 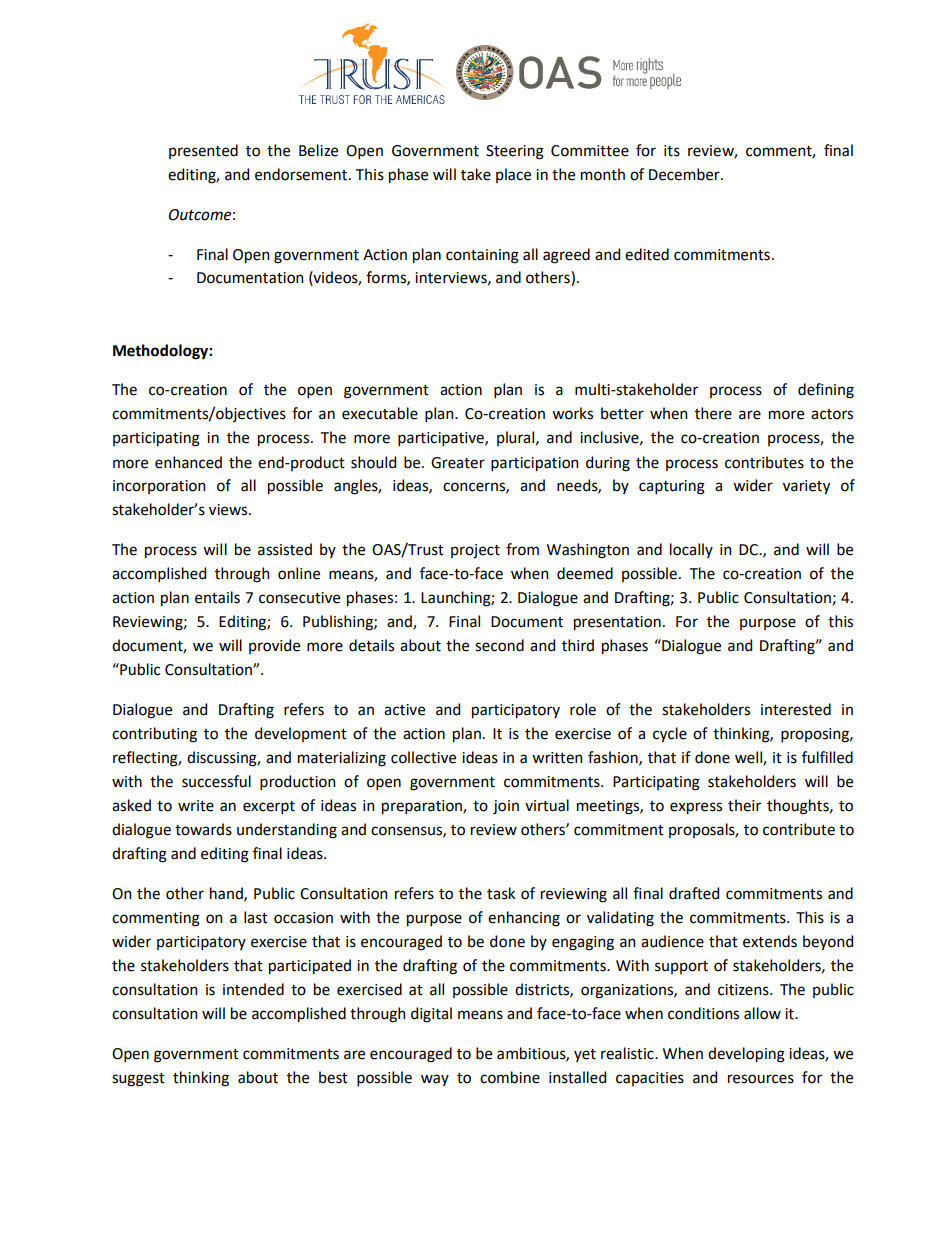 I want to click on entails, so click(x=217, y=597).
